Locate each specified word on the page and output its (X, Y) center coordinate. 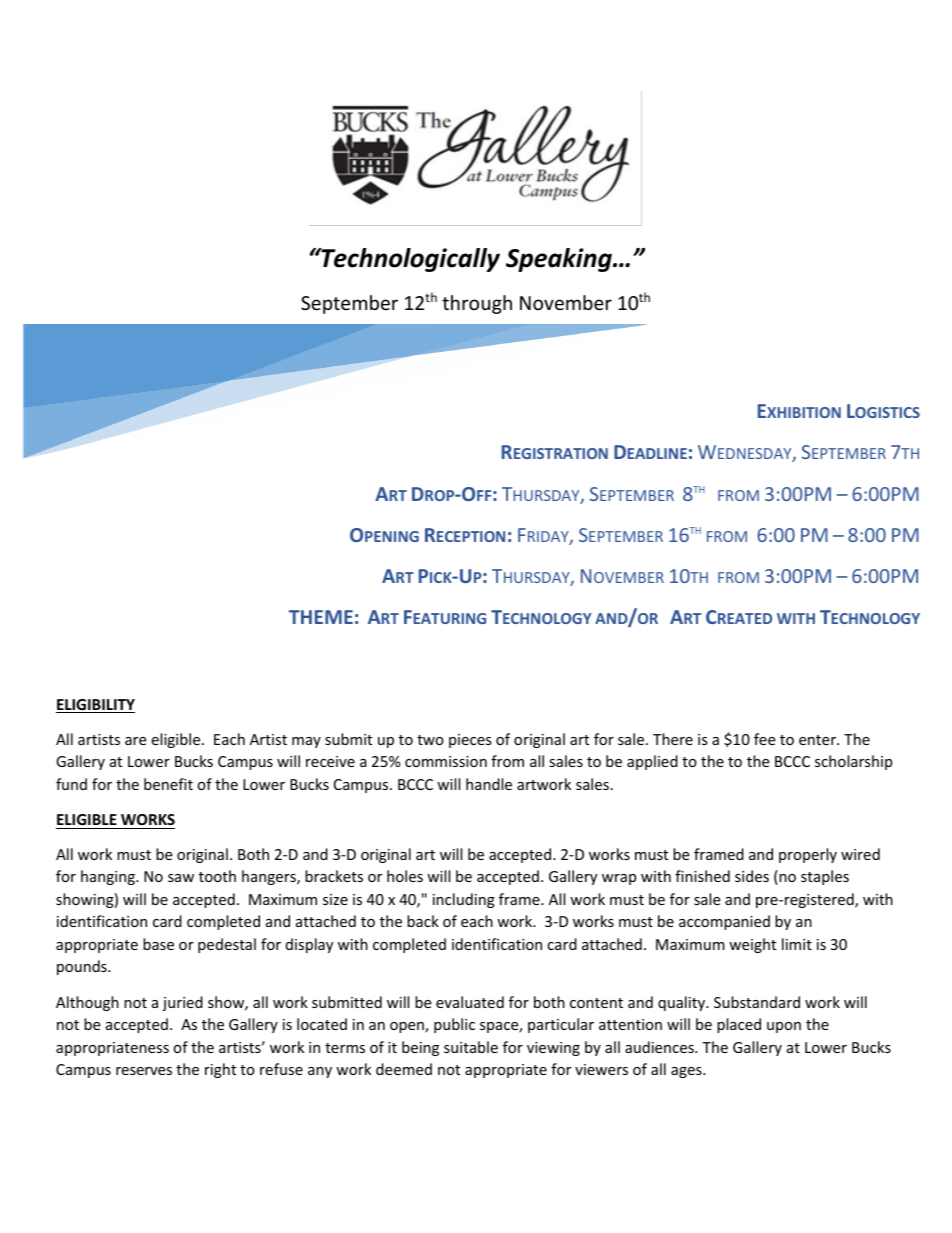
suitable (471, 1047)
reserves (144, 1071)
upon (784, 1027)
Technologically (409, 260)
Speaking (560, 260)
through (477, 304)
